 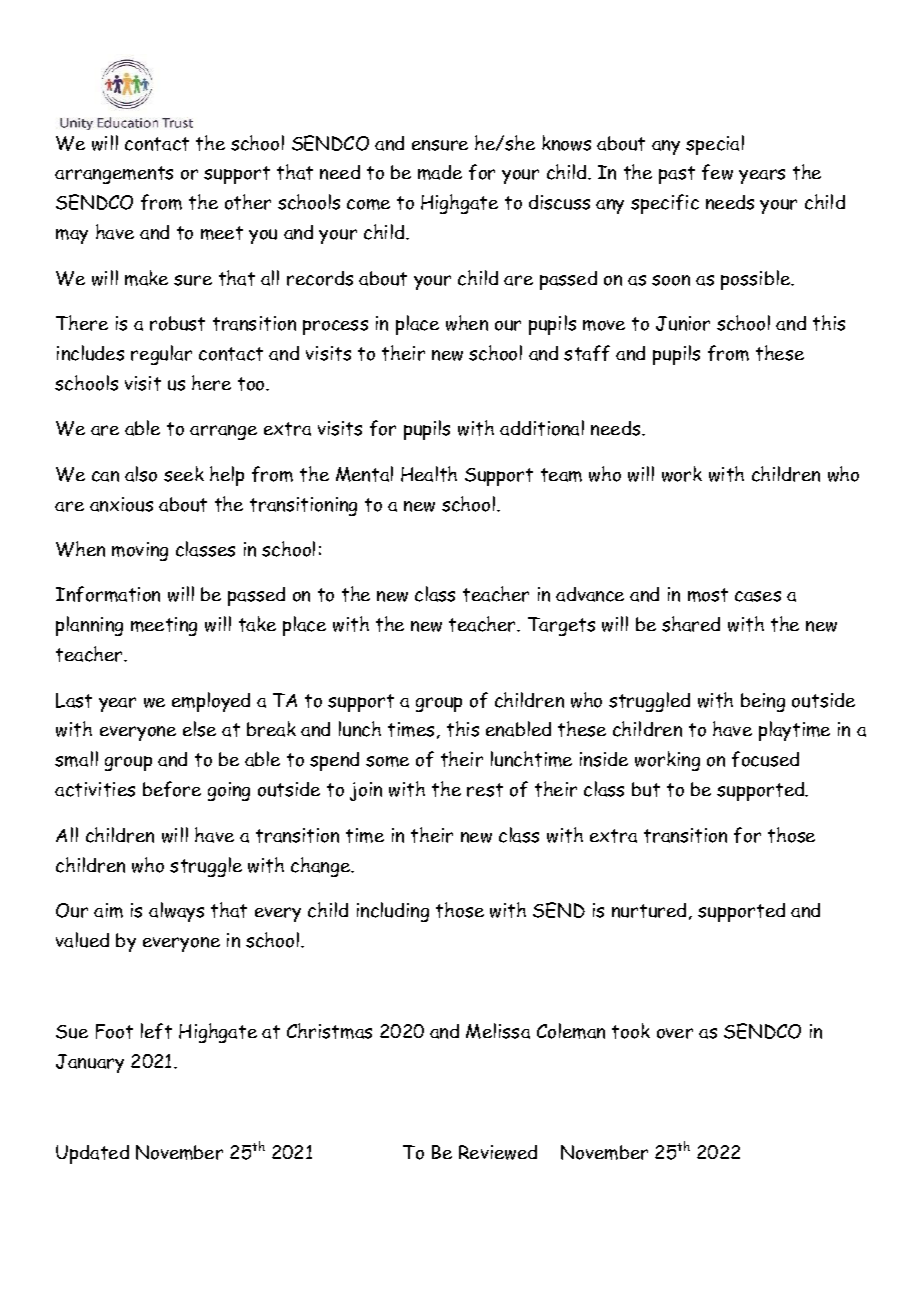 What do you see at coordinates (366, 791) in the screenshot?
I see `join` at bounding box center [366, 791].
